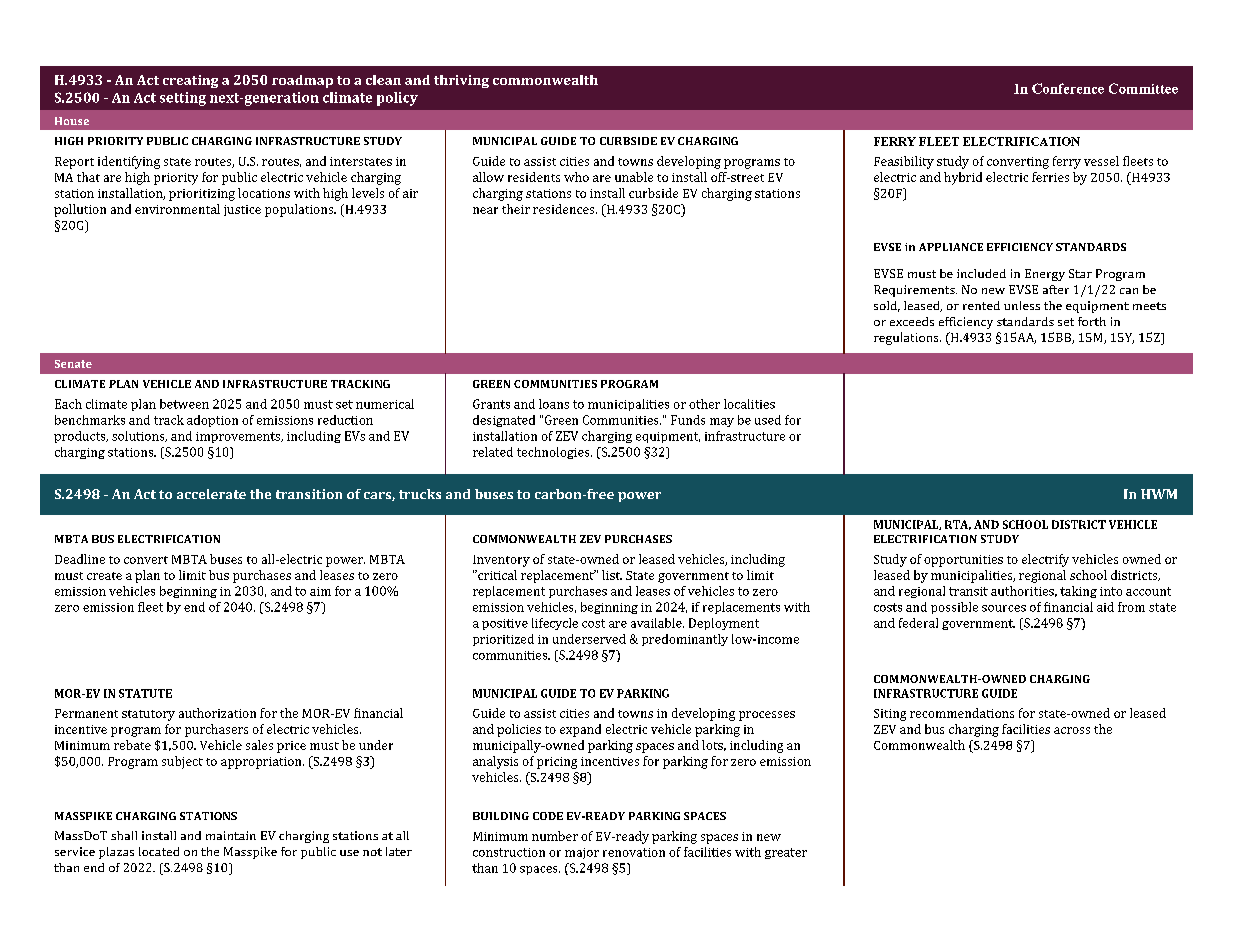  I want to click on accelerate, so click(211, 494).
